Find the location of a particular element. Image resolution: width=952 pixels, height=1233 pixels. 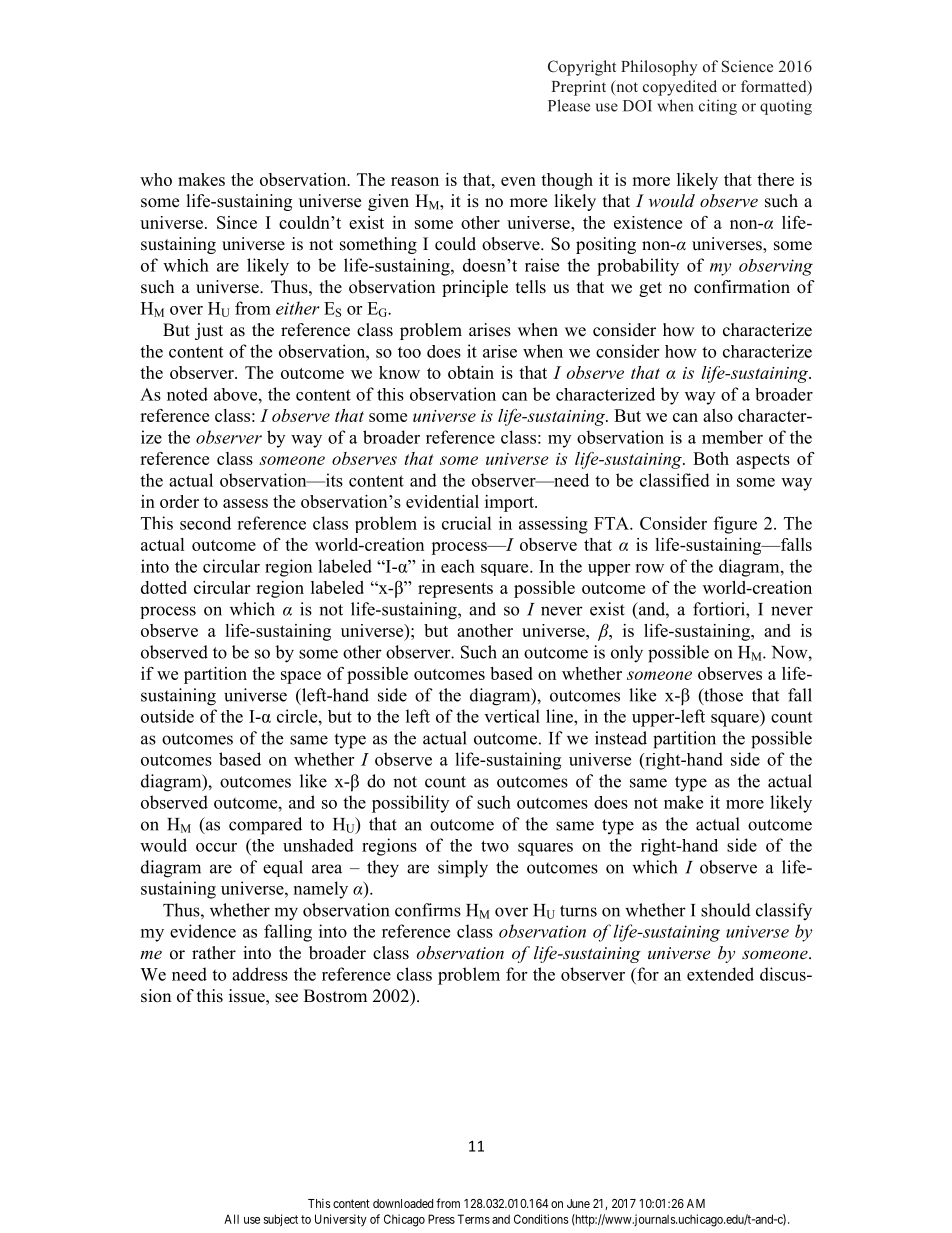

subject is located at coordinates (281, 1220).
